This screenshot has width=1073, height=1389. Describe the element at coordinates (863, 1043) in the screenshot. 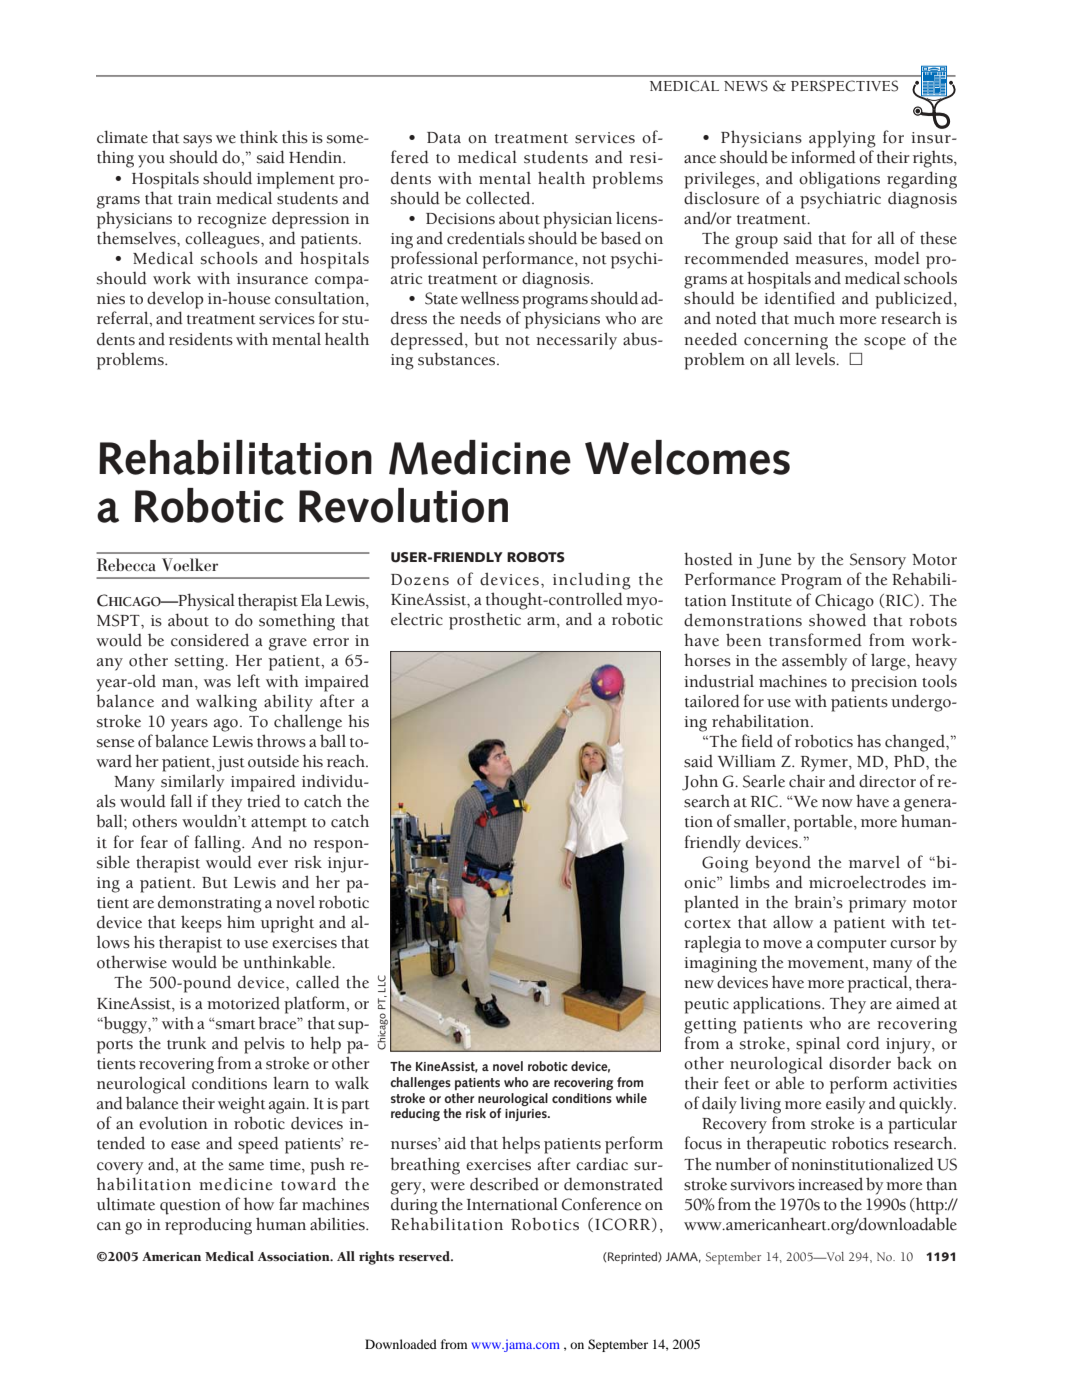

I see `cord` at that location.
